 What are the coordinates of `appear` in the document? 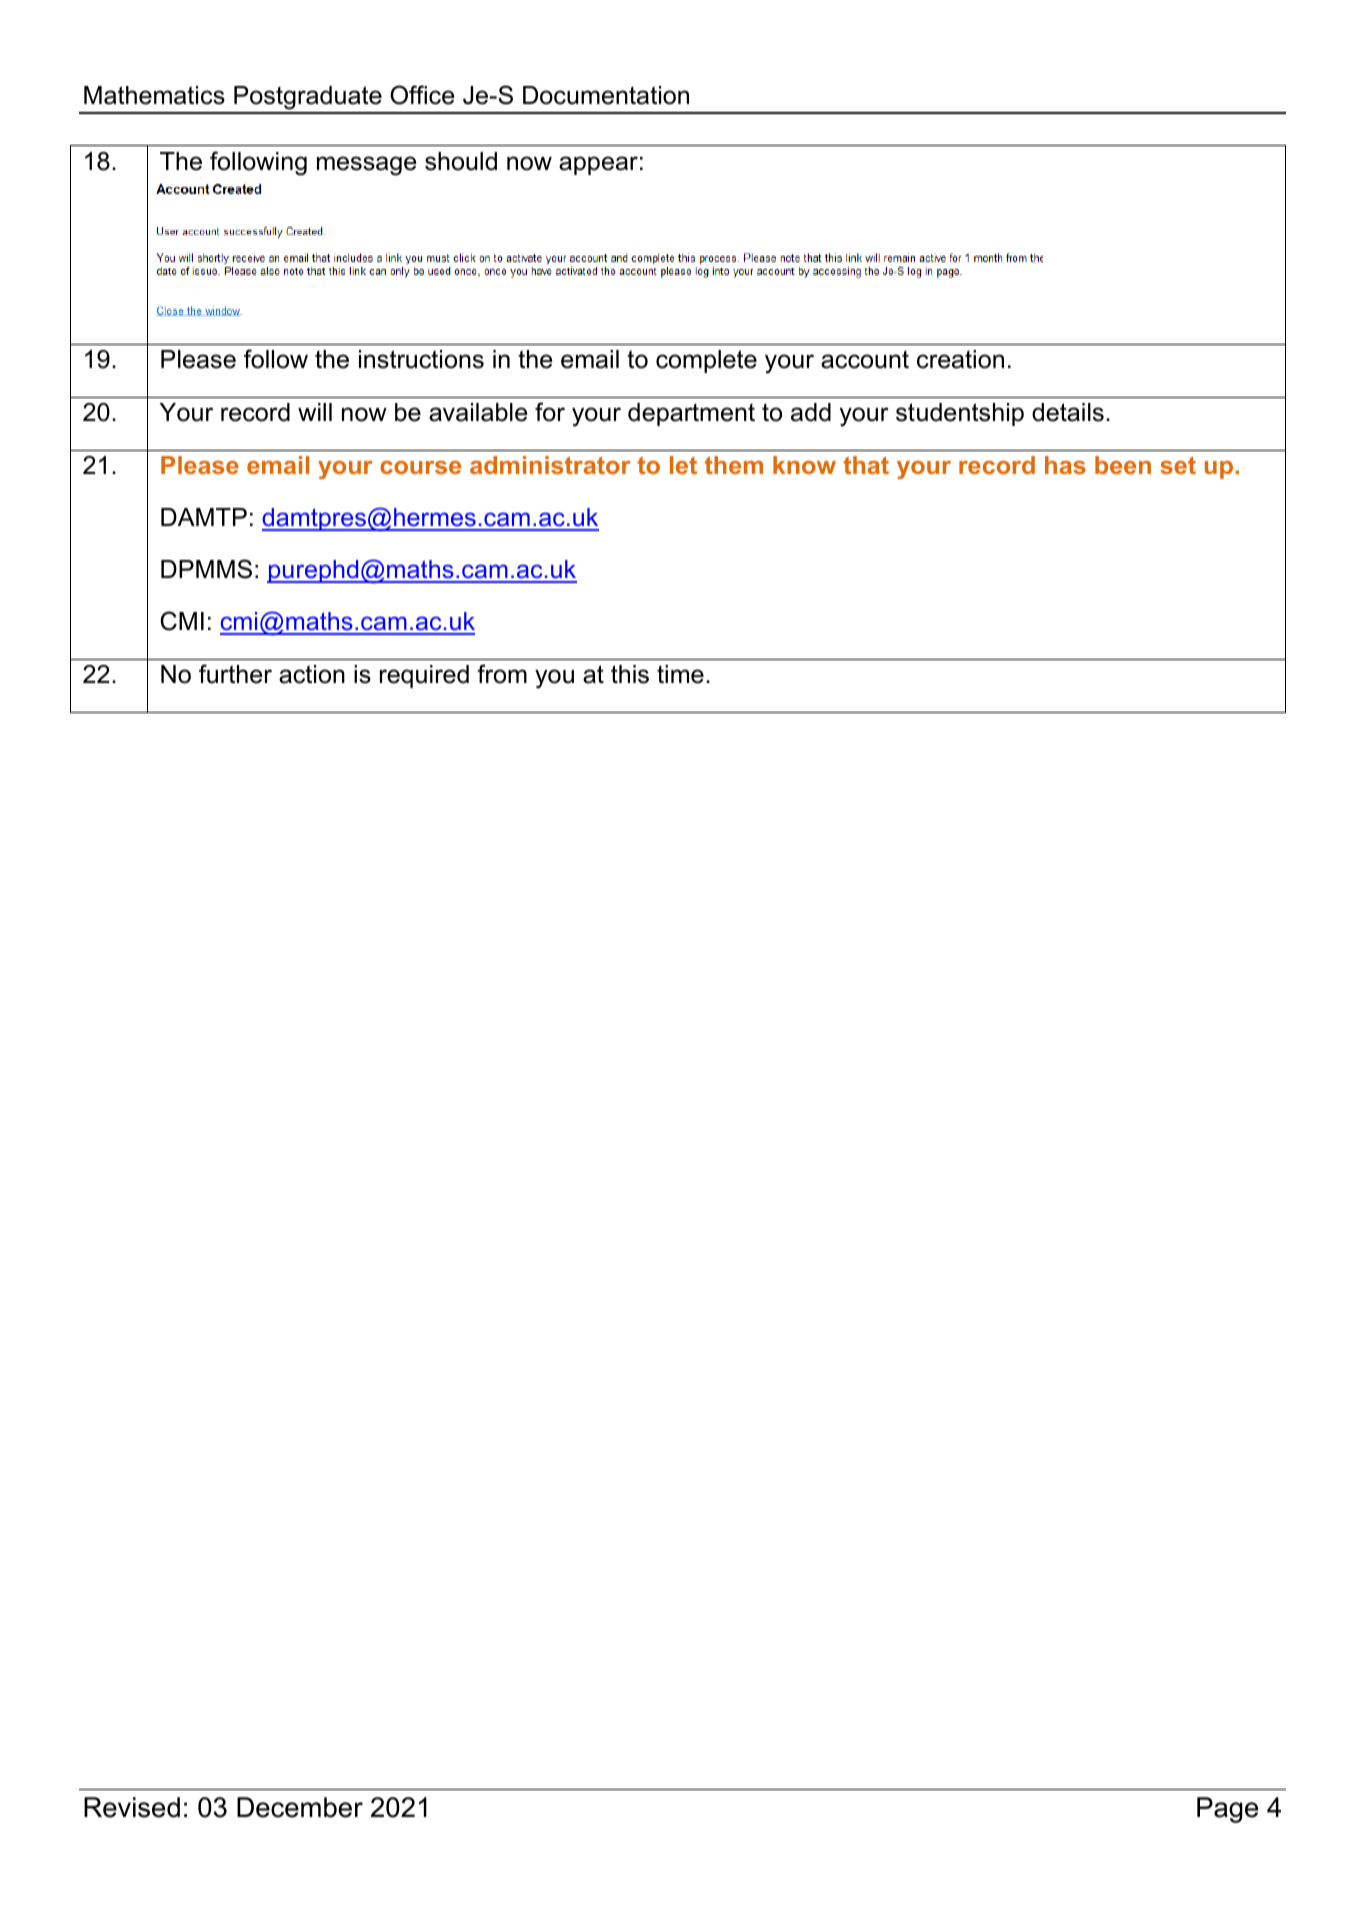 It's located at (598, 165).
